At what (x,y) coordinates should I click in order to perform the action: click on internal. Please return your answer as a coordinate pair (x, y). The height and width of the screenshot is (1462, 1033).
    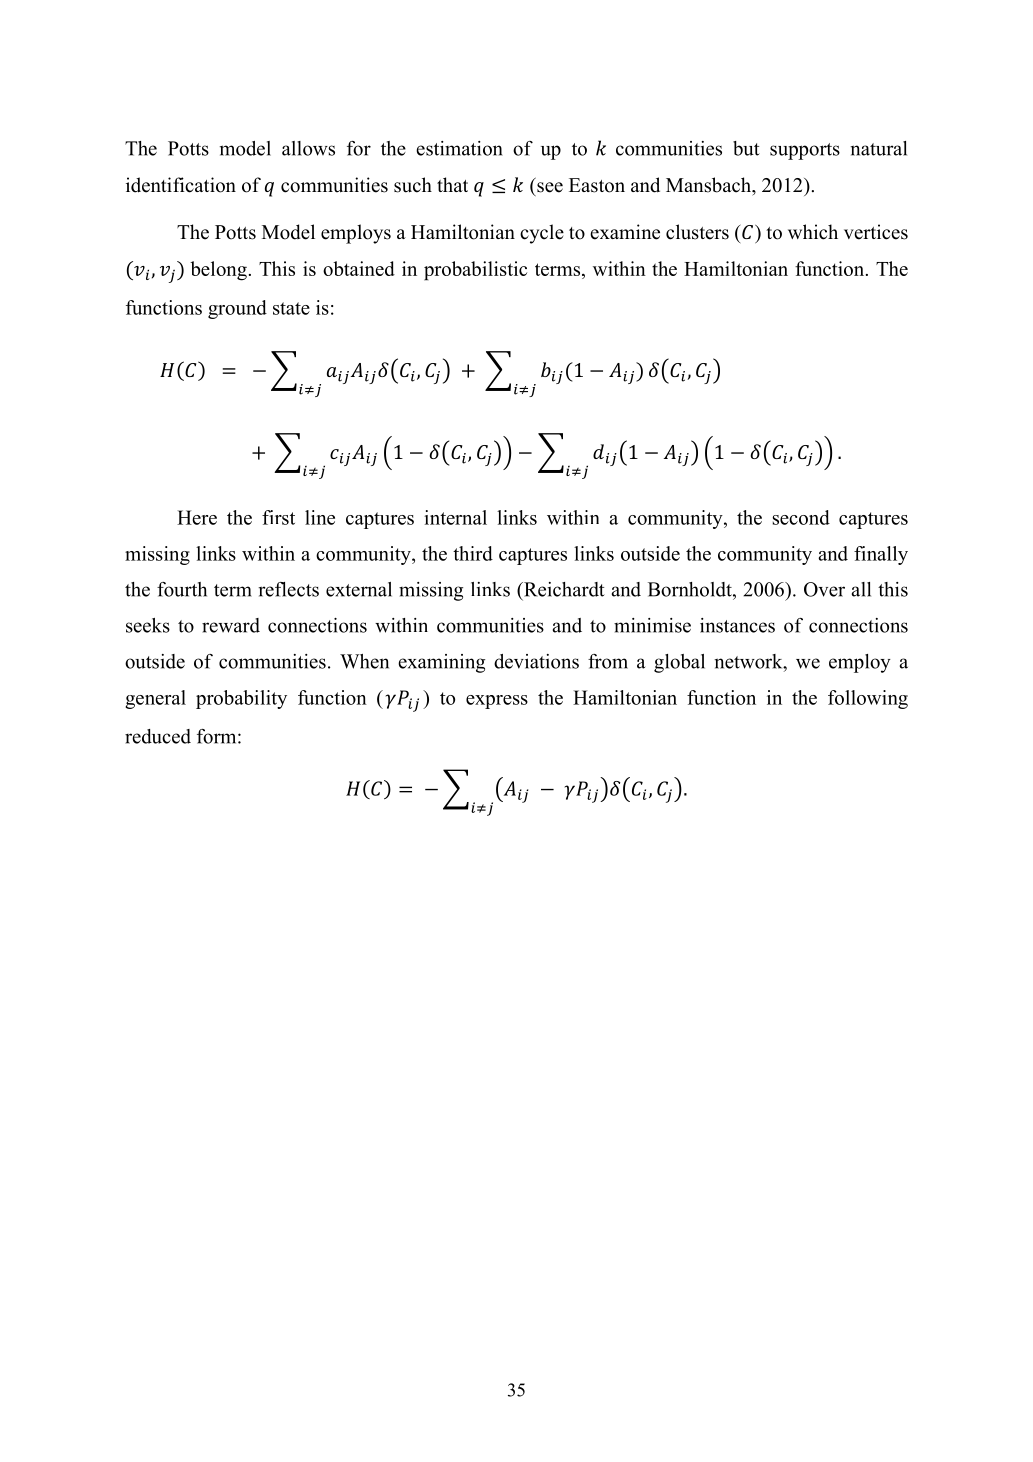
    Looking at the image, I should click on (455, 517).
